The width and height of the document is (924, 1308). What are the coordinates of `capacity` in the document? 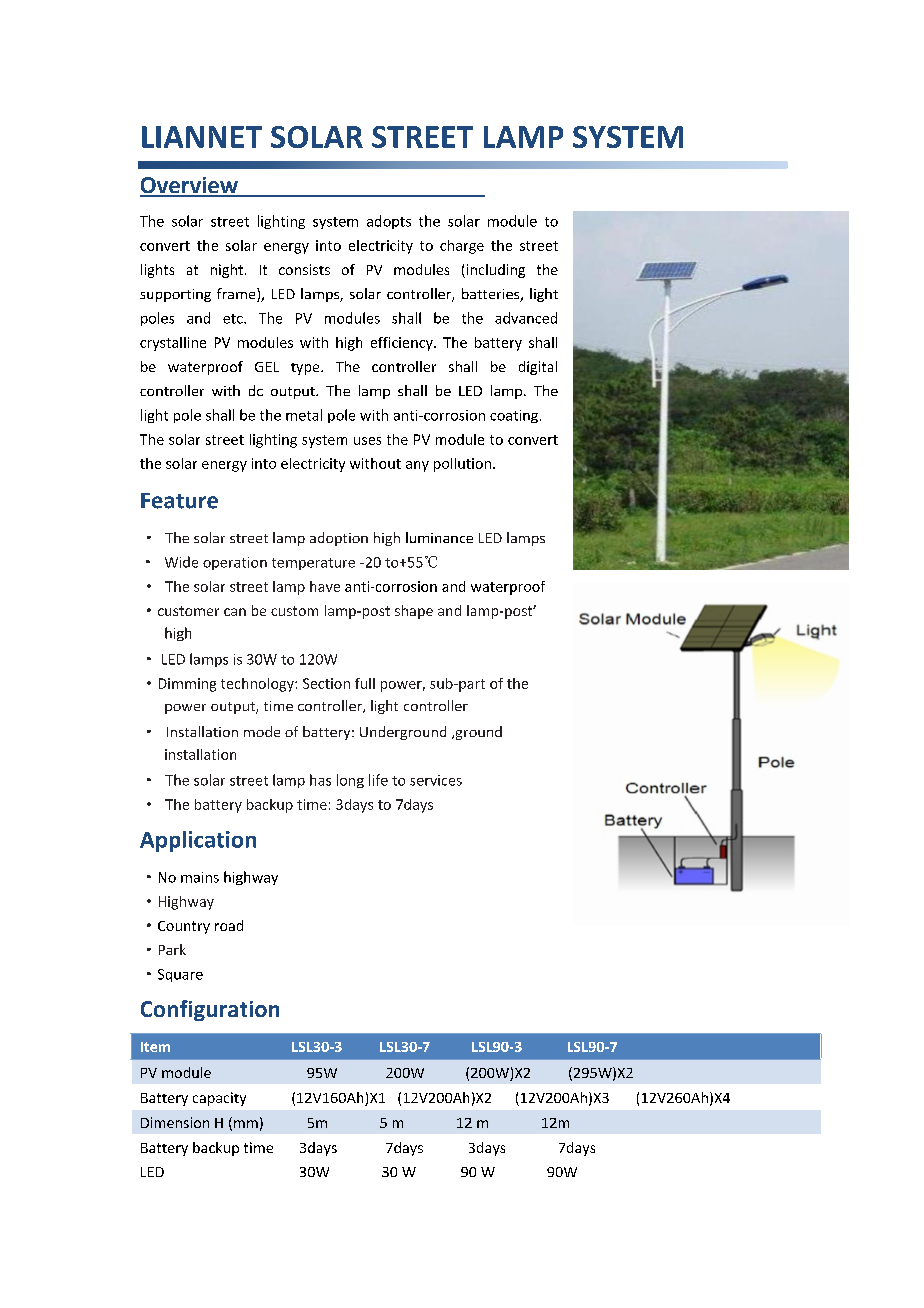 It's located at (219, 1099).
